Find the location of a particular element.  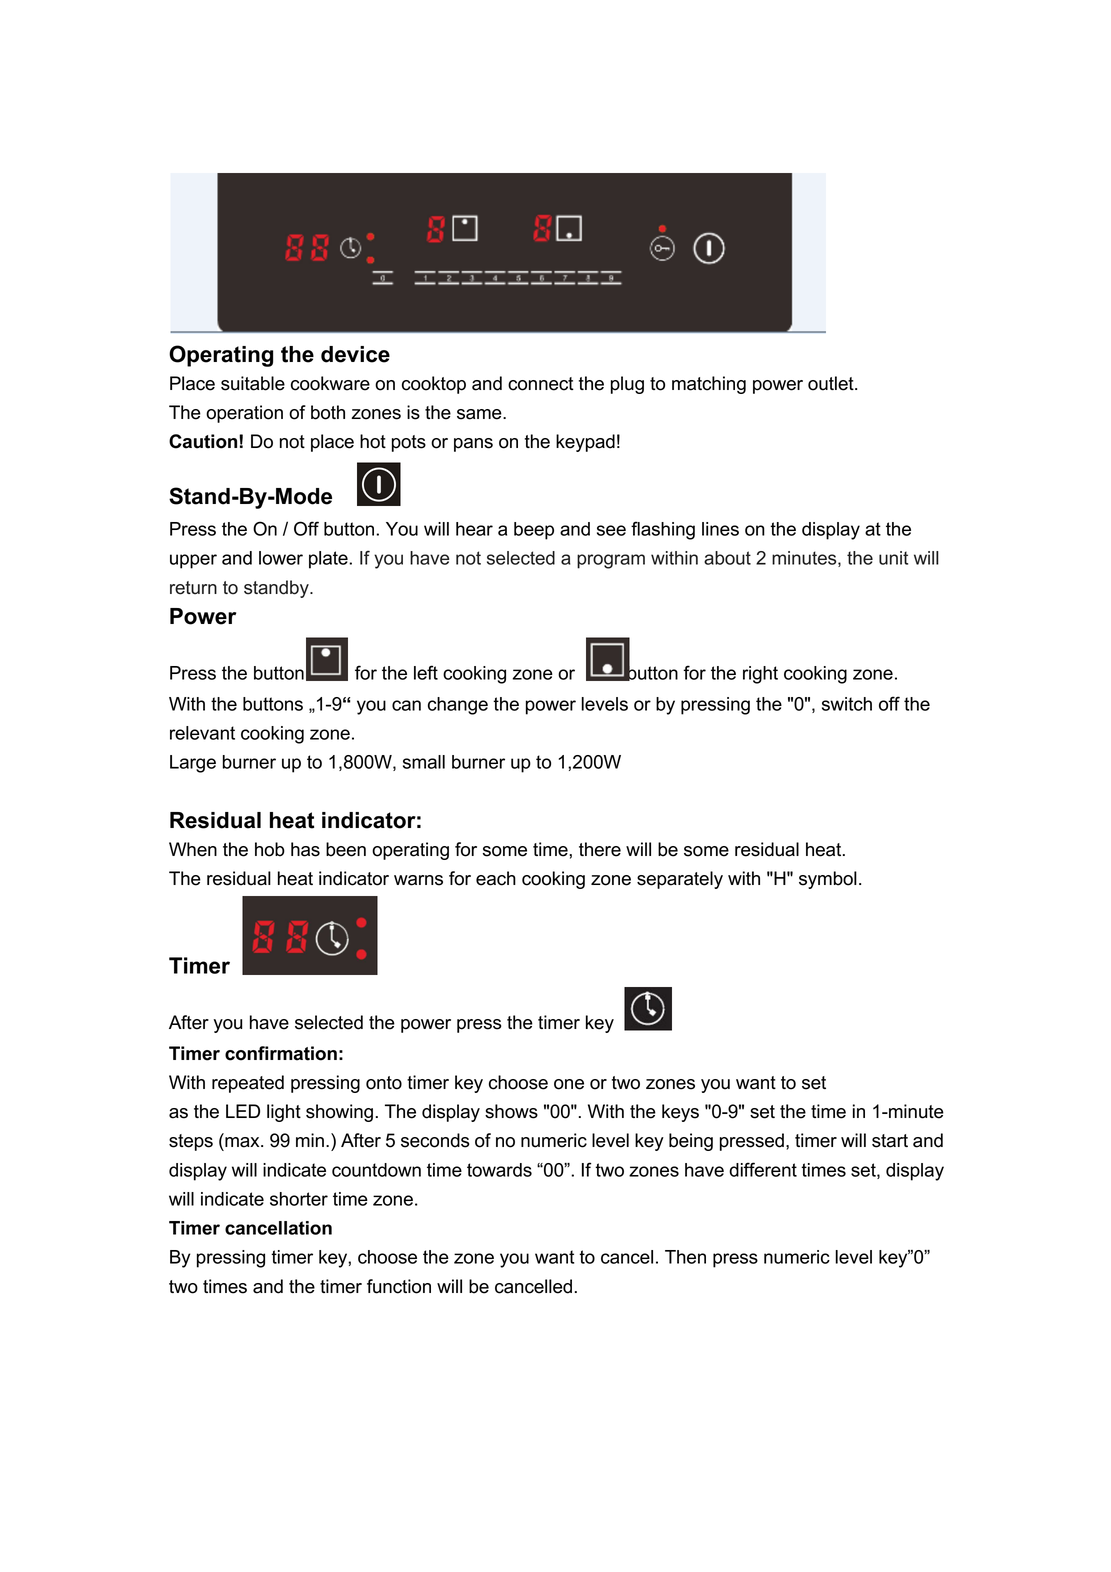

hob is located at coordinates (270, 849).
